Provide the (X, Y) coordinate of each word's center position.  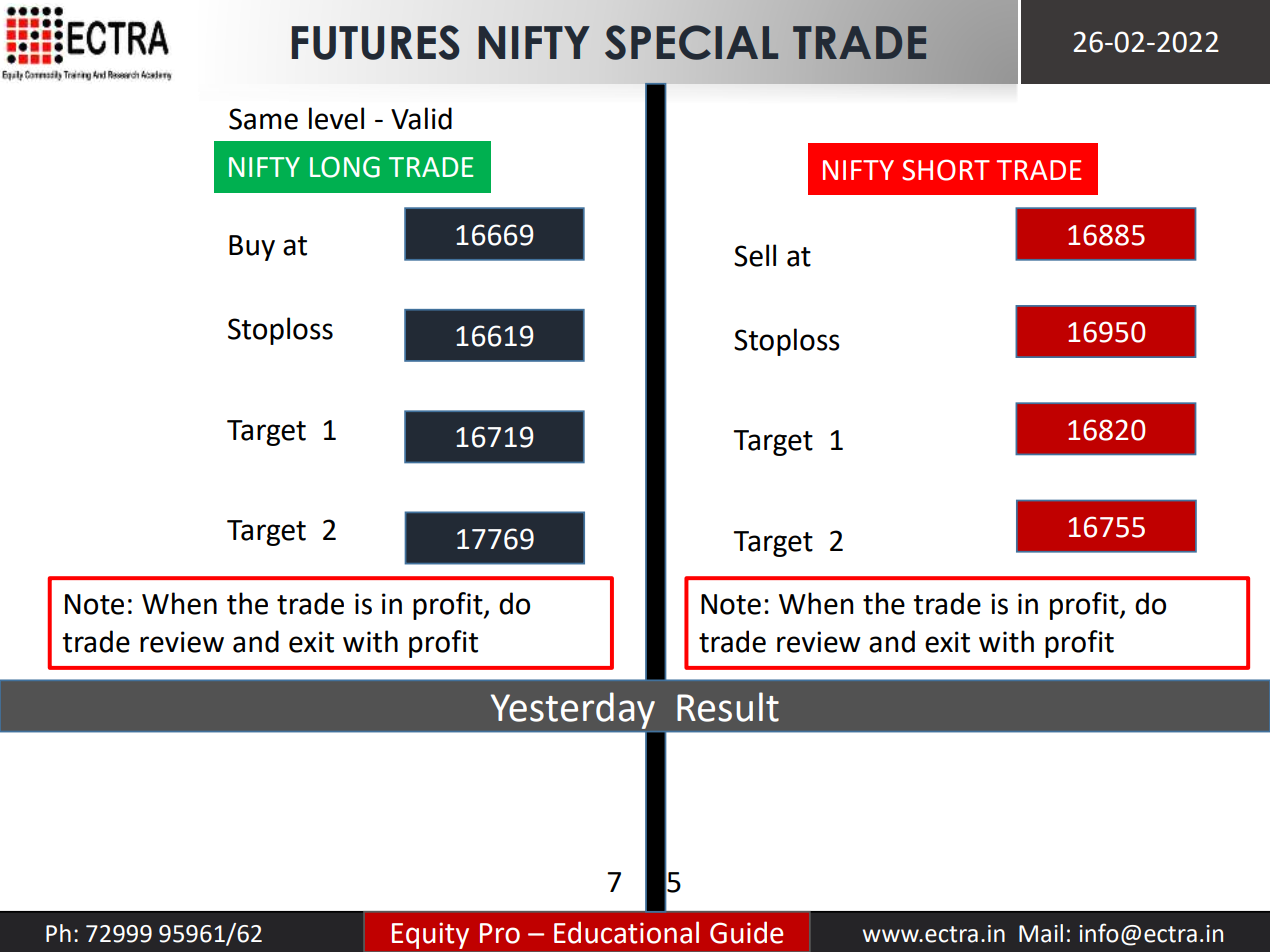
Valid (421, 118)
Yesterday (573, 710)
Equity (430, 935)
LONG (345, 167)
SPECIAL (691, 42)
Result (728, 707)
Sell (755, 255)
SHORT (946, 170)
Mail (1041, 933)
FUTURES (376, 42)
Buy (252, 248)
